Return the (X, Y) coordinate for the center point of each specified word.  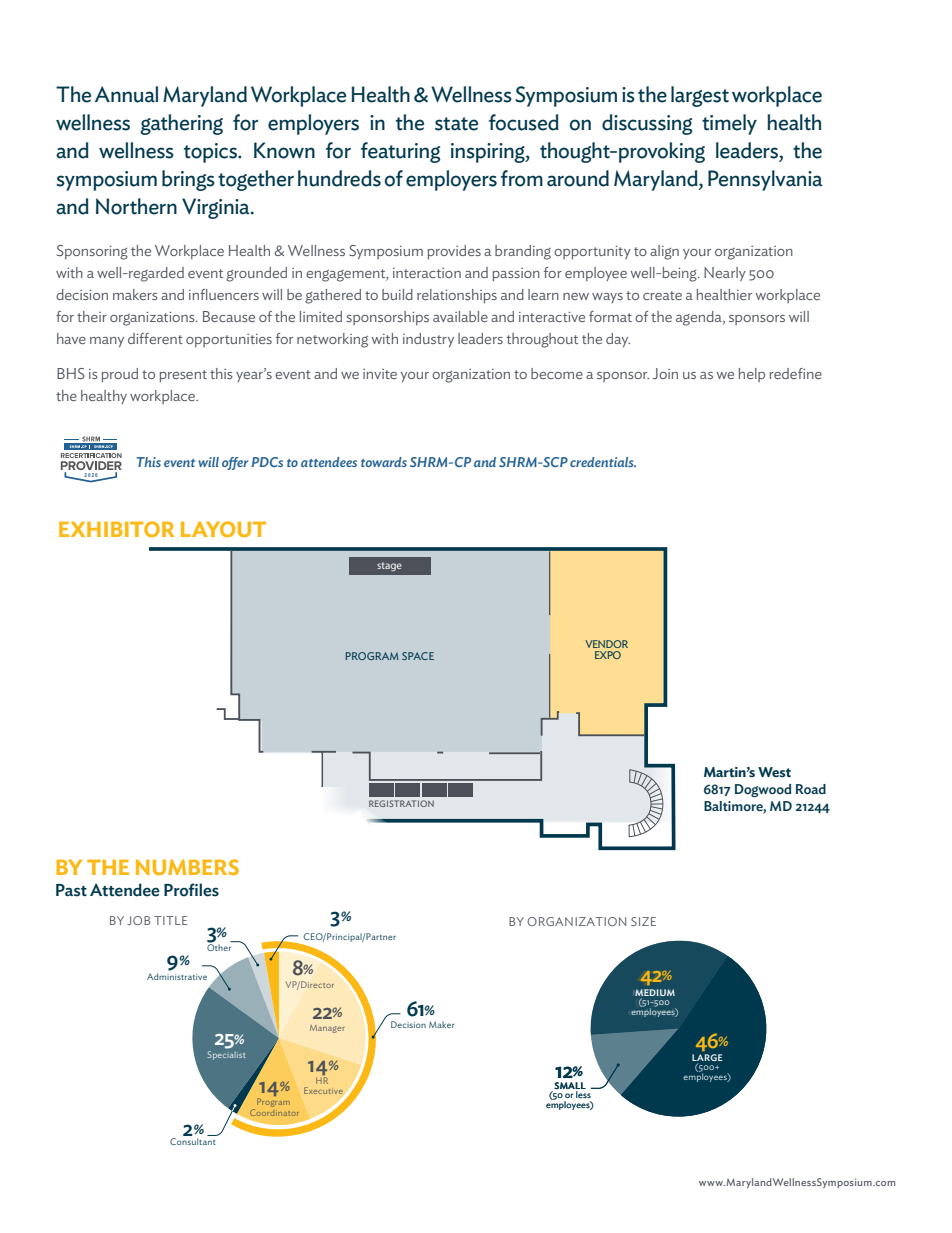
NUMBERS (187, 867)
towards (384, 462)
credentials (603, 462)
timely (729, 124)
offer (235, 463)
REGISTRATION (401, 803)
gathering (181, 124)
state (456, 124)
